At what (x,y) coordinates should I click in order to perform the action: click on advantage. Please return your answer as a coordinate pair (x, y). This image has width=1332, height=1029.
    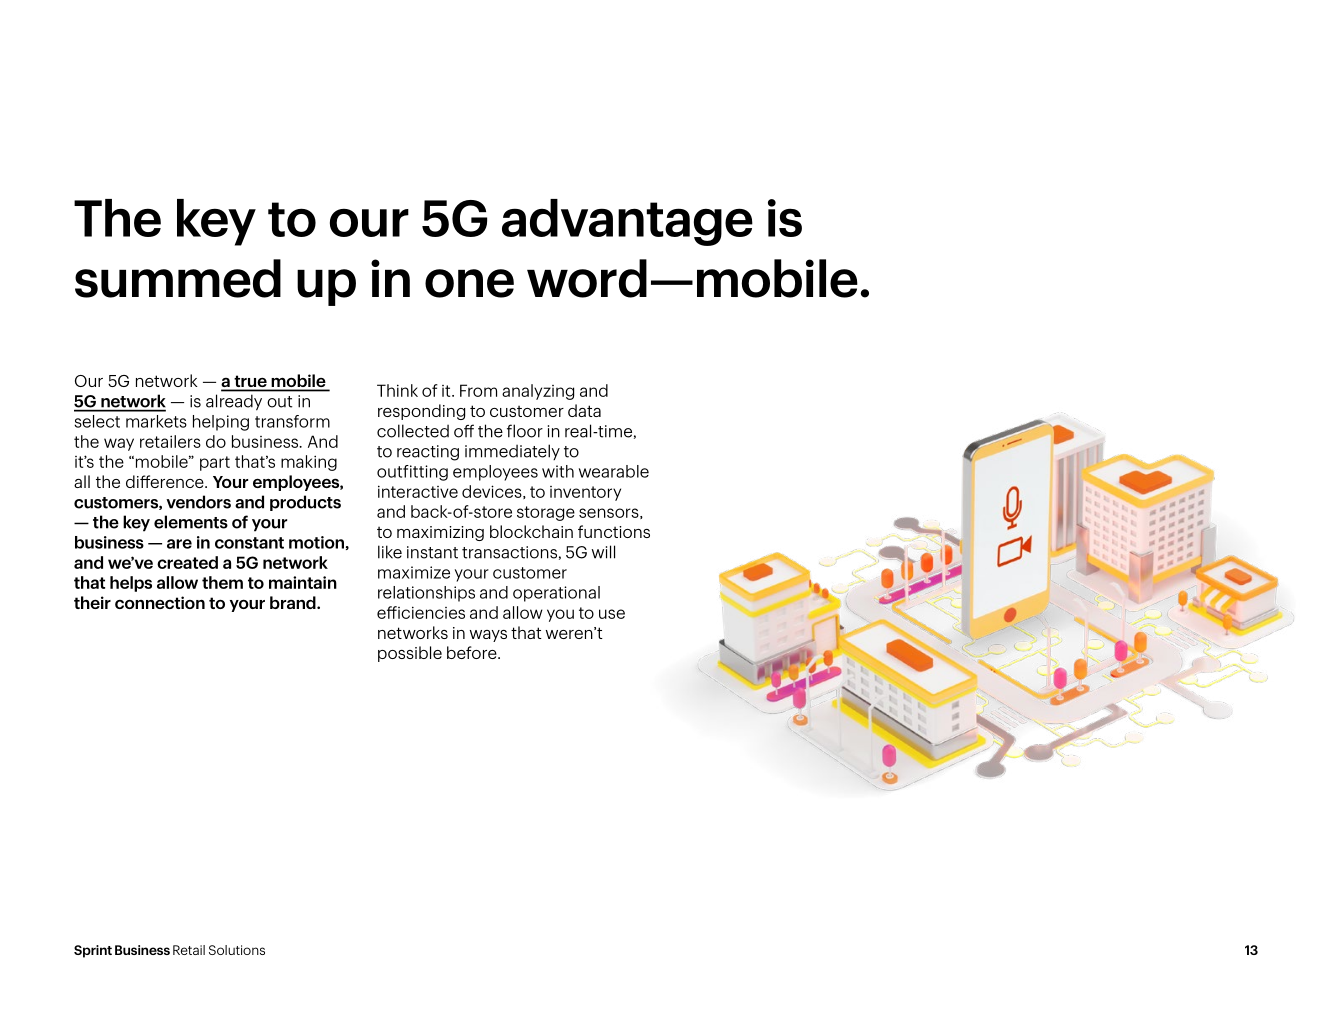
    Looking at the image, I should click on (627, 222).
